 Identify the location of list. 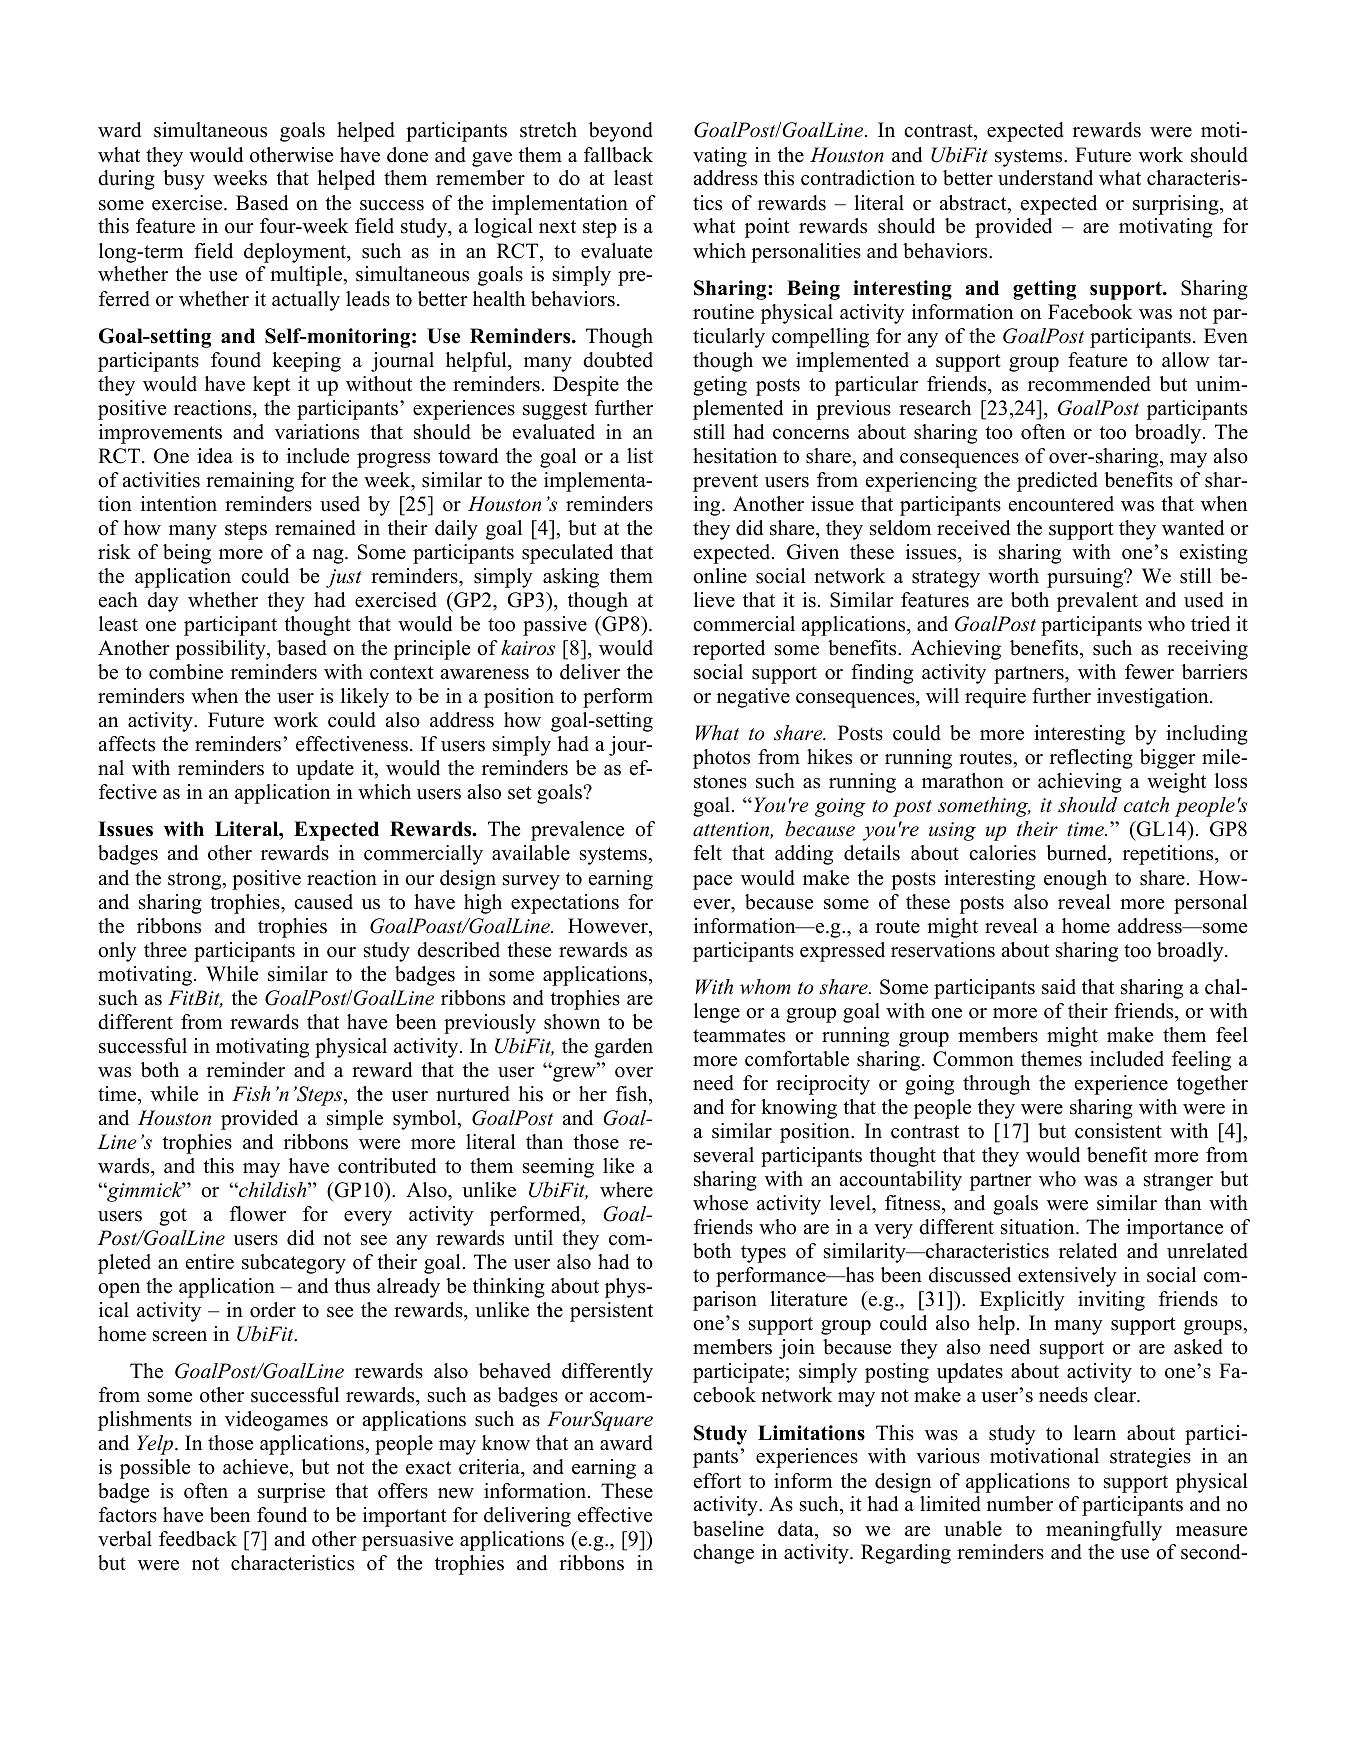
(640, 456).
